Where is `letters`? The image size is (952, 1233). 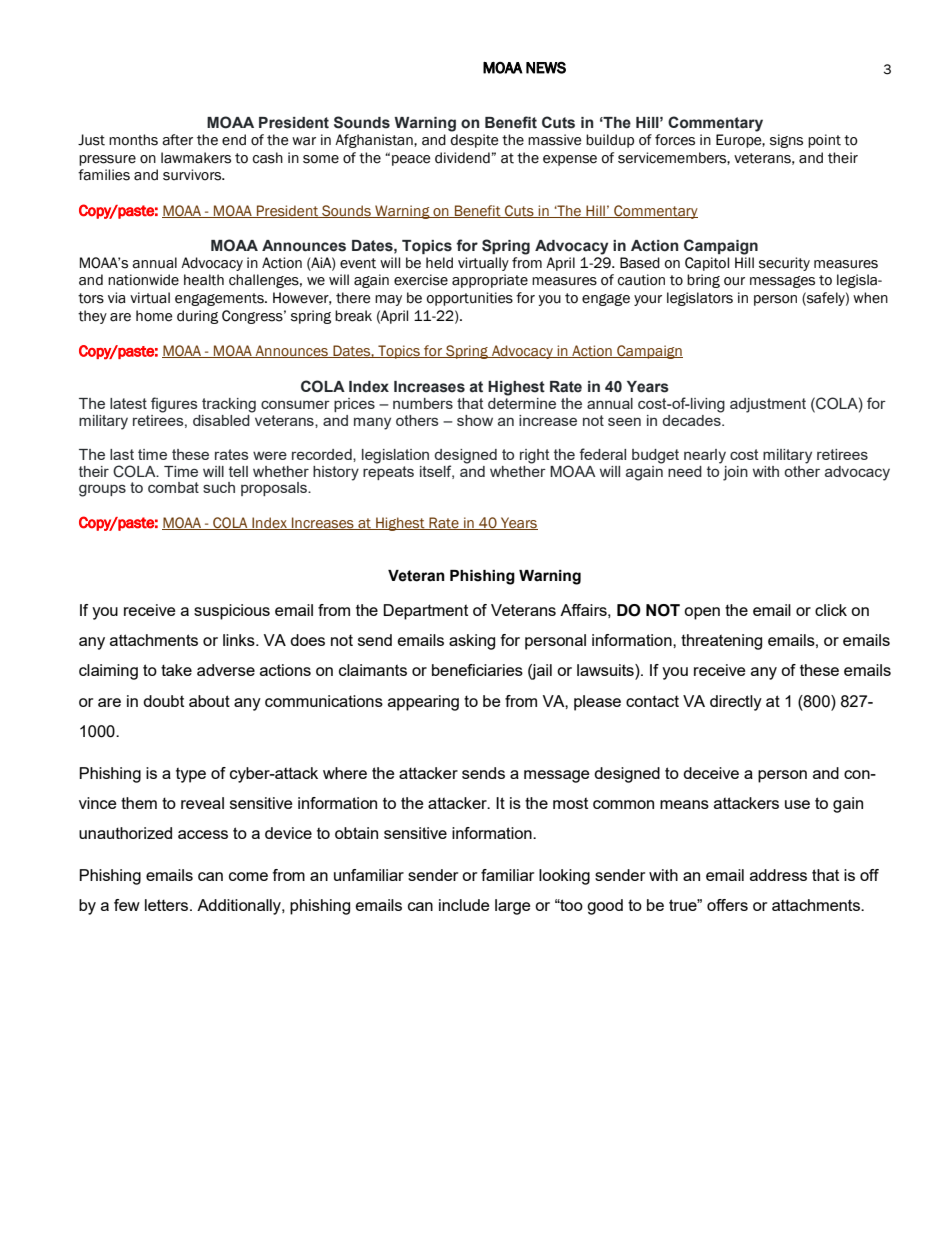 letters is located at coordinates (168, 905).
